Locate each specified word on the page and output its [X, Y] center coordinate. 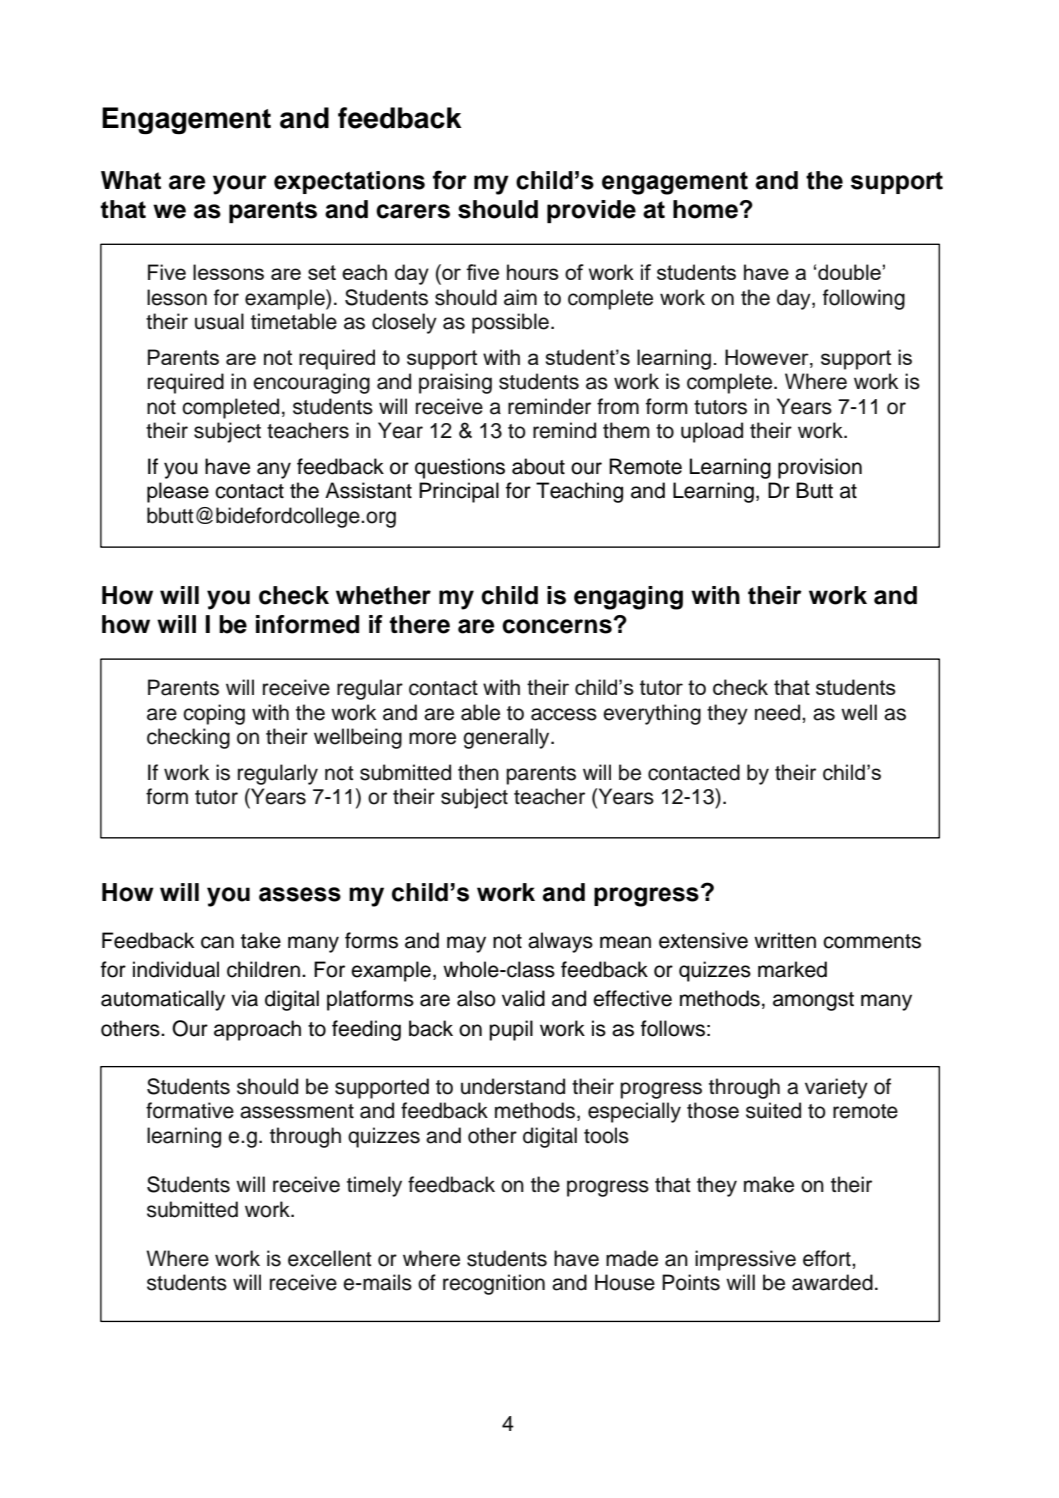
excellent [330, 1258]
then [478, 772]
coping [214, 714]
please [178, 492]
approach [257, 1030]
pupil [511, 1030]
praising [455, 383]
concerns [557, 626]
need [779, 712]
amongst [813, 1001]
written [785, 940]
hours [533, 272]
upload [712, 432]
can [217, 942]
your [240, 185]
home [705, 209]
